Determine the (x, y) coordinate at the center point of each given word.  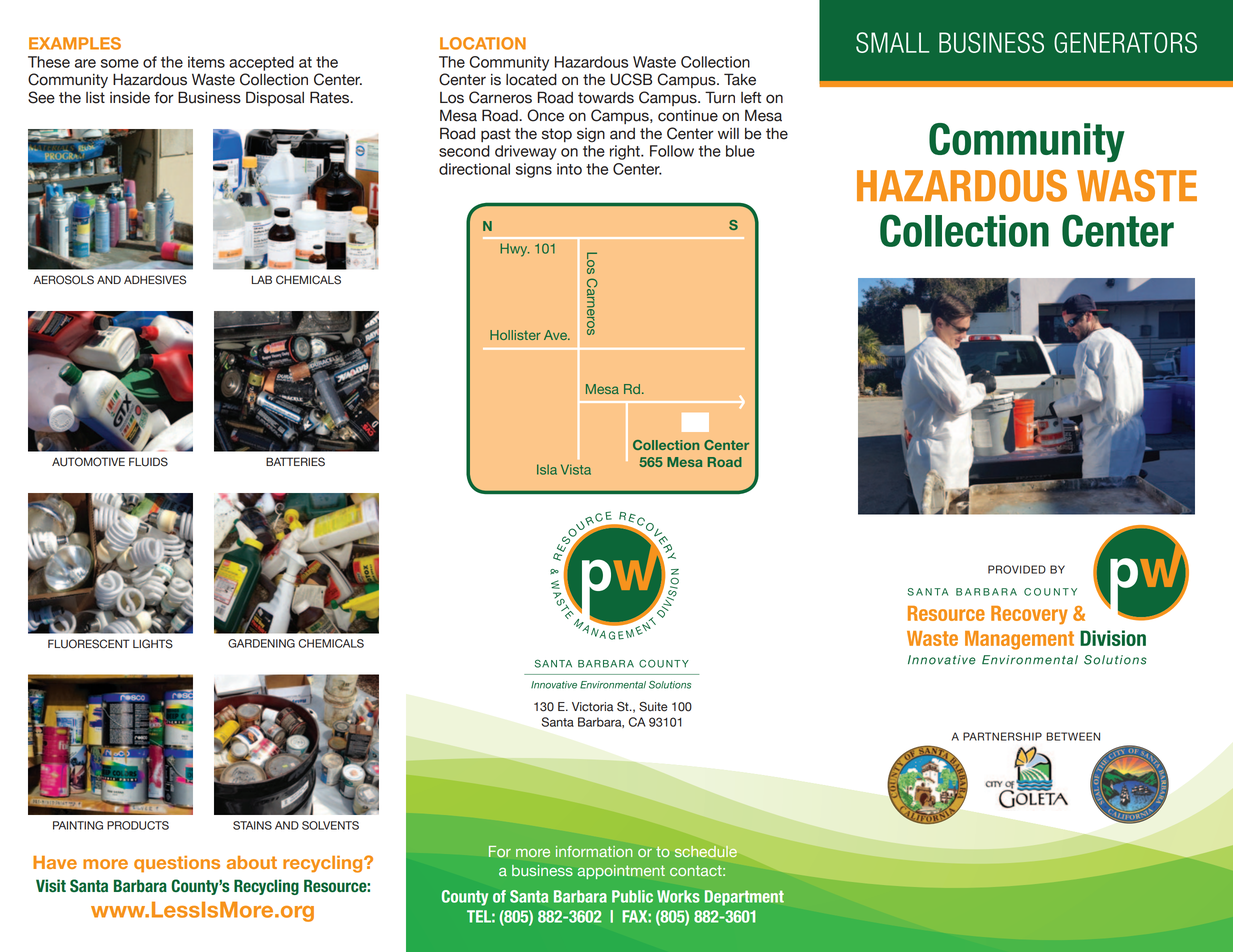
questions (177, 864)
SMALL (892, 42)
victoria (592, 707)
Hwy (514, 250)
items (206, 62)
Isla (547, 469)
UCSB (631, 79)
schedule (706, 851)
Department (744, 898)
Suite (653, 707)
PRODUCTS (138, 825)
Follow (672, 151)
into (569, 169)
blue (740, 151)
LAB (262, 279)
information (594, 851)
